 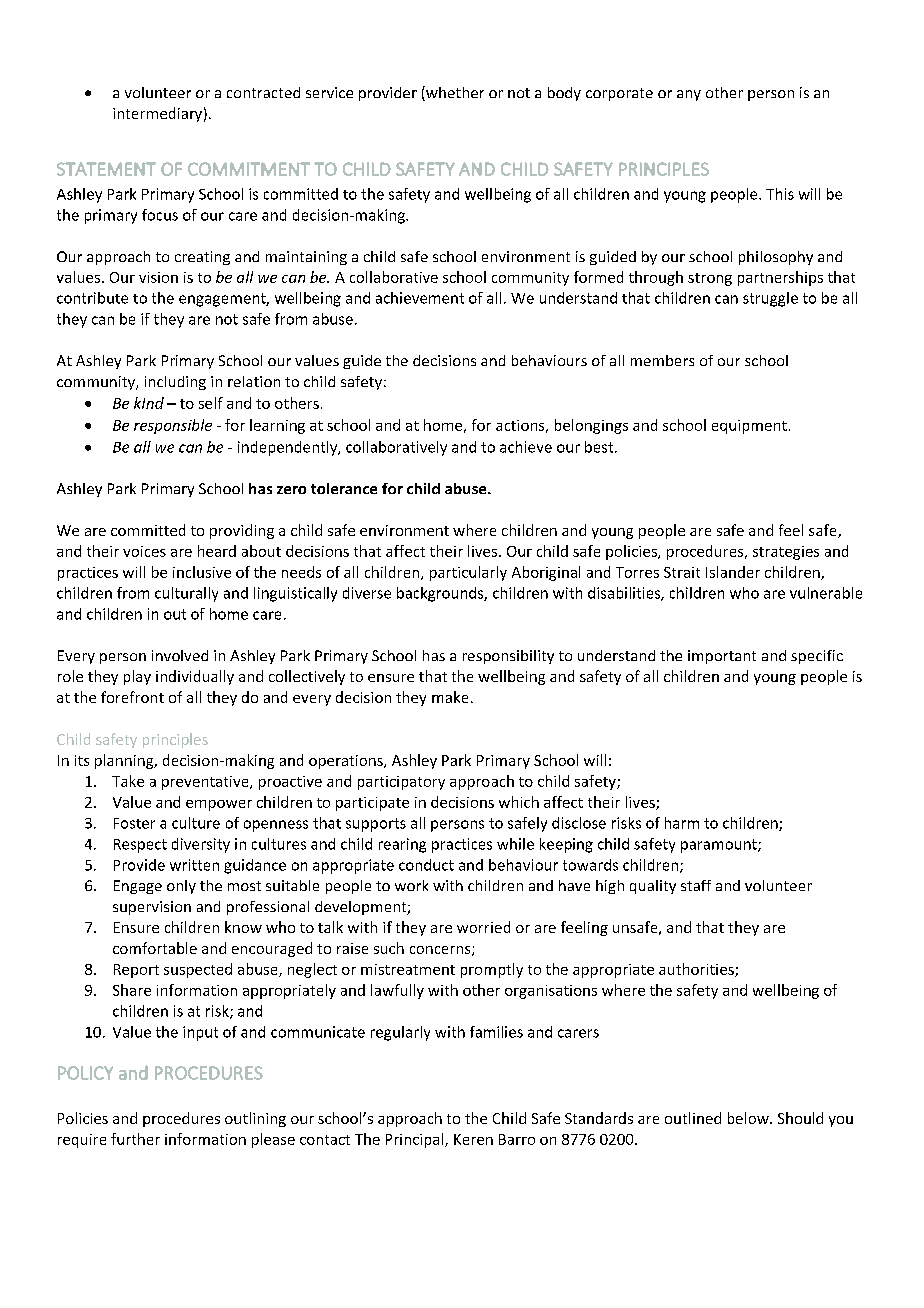 I want to click on including, so click(x=175, y=383).
